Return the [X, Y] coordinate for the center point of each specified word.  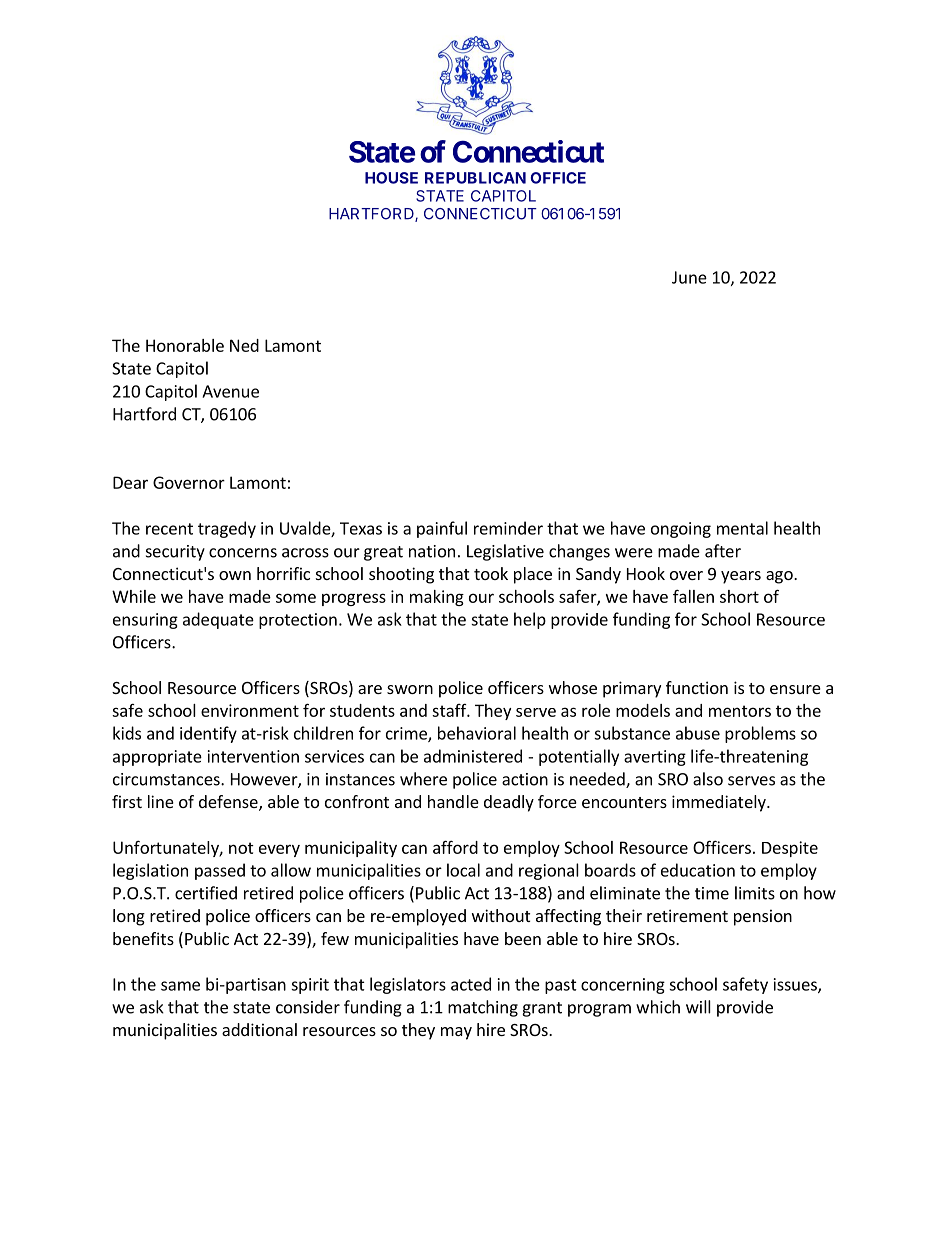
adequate [218, 620]
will [698, 1007]
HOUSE [391, 178]
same [180, 986]
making [437, 598]
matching [483, 1008]
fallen [693, 596]
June [689, 277]
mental [742, 528]
